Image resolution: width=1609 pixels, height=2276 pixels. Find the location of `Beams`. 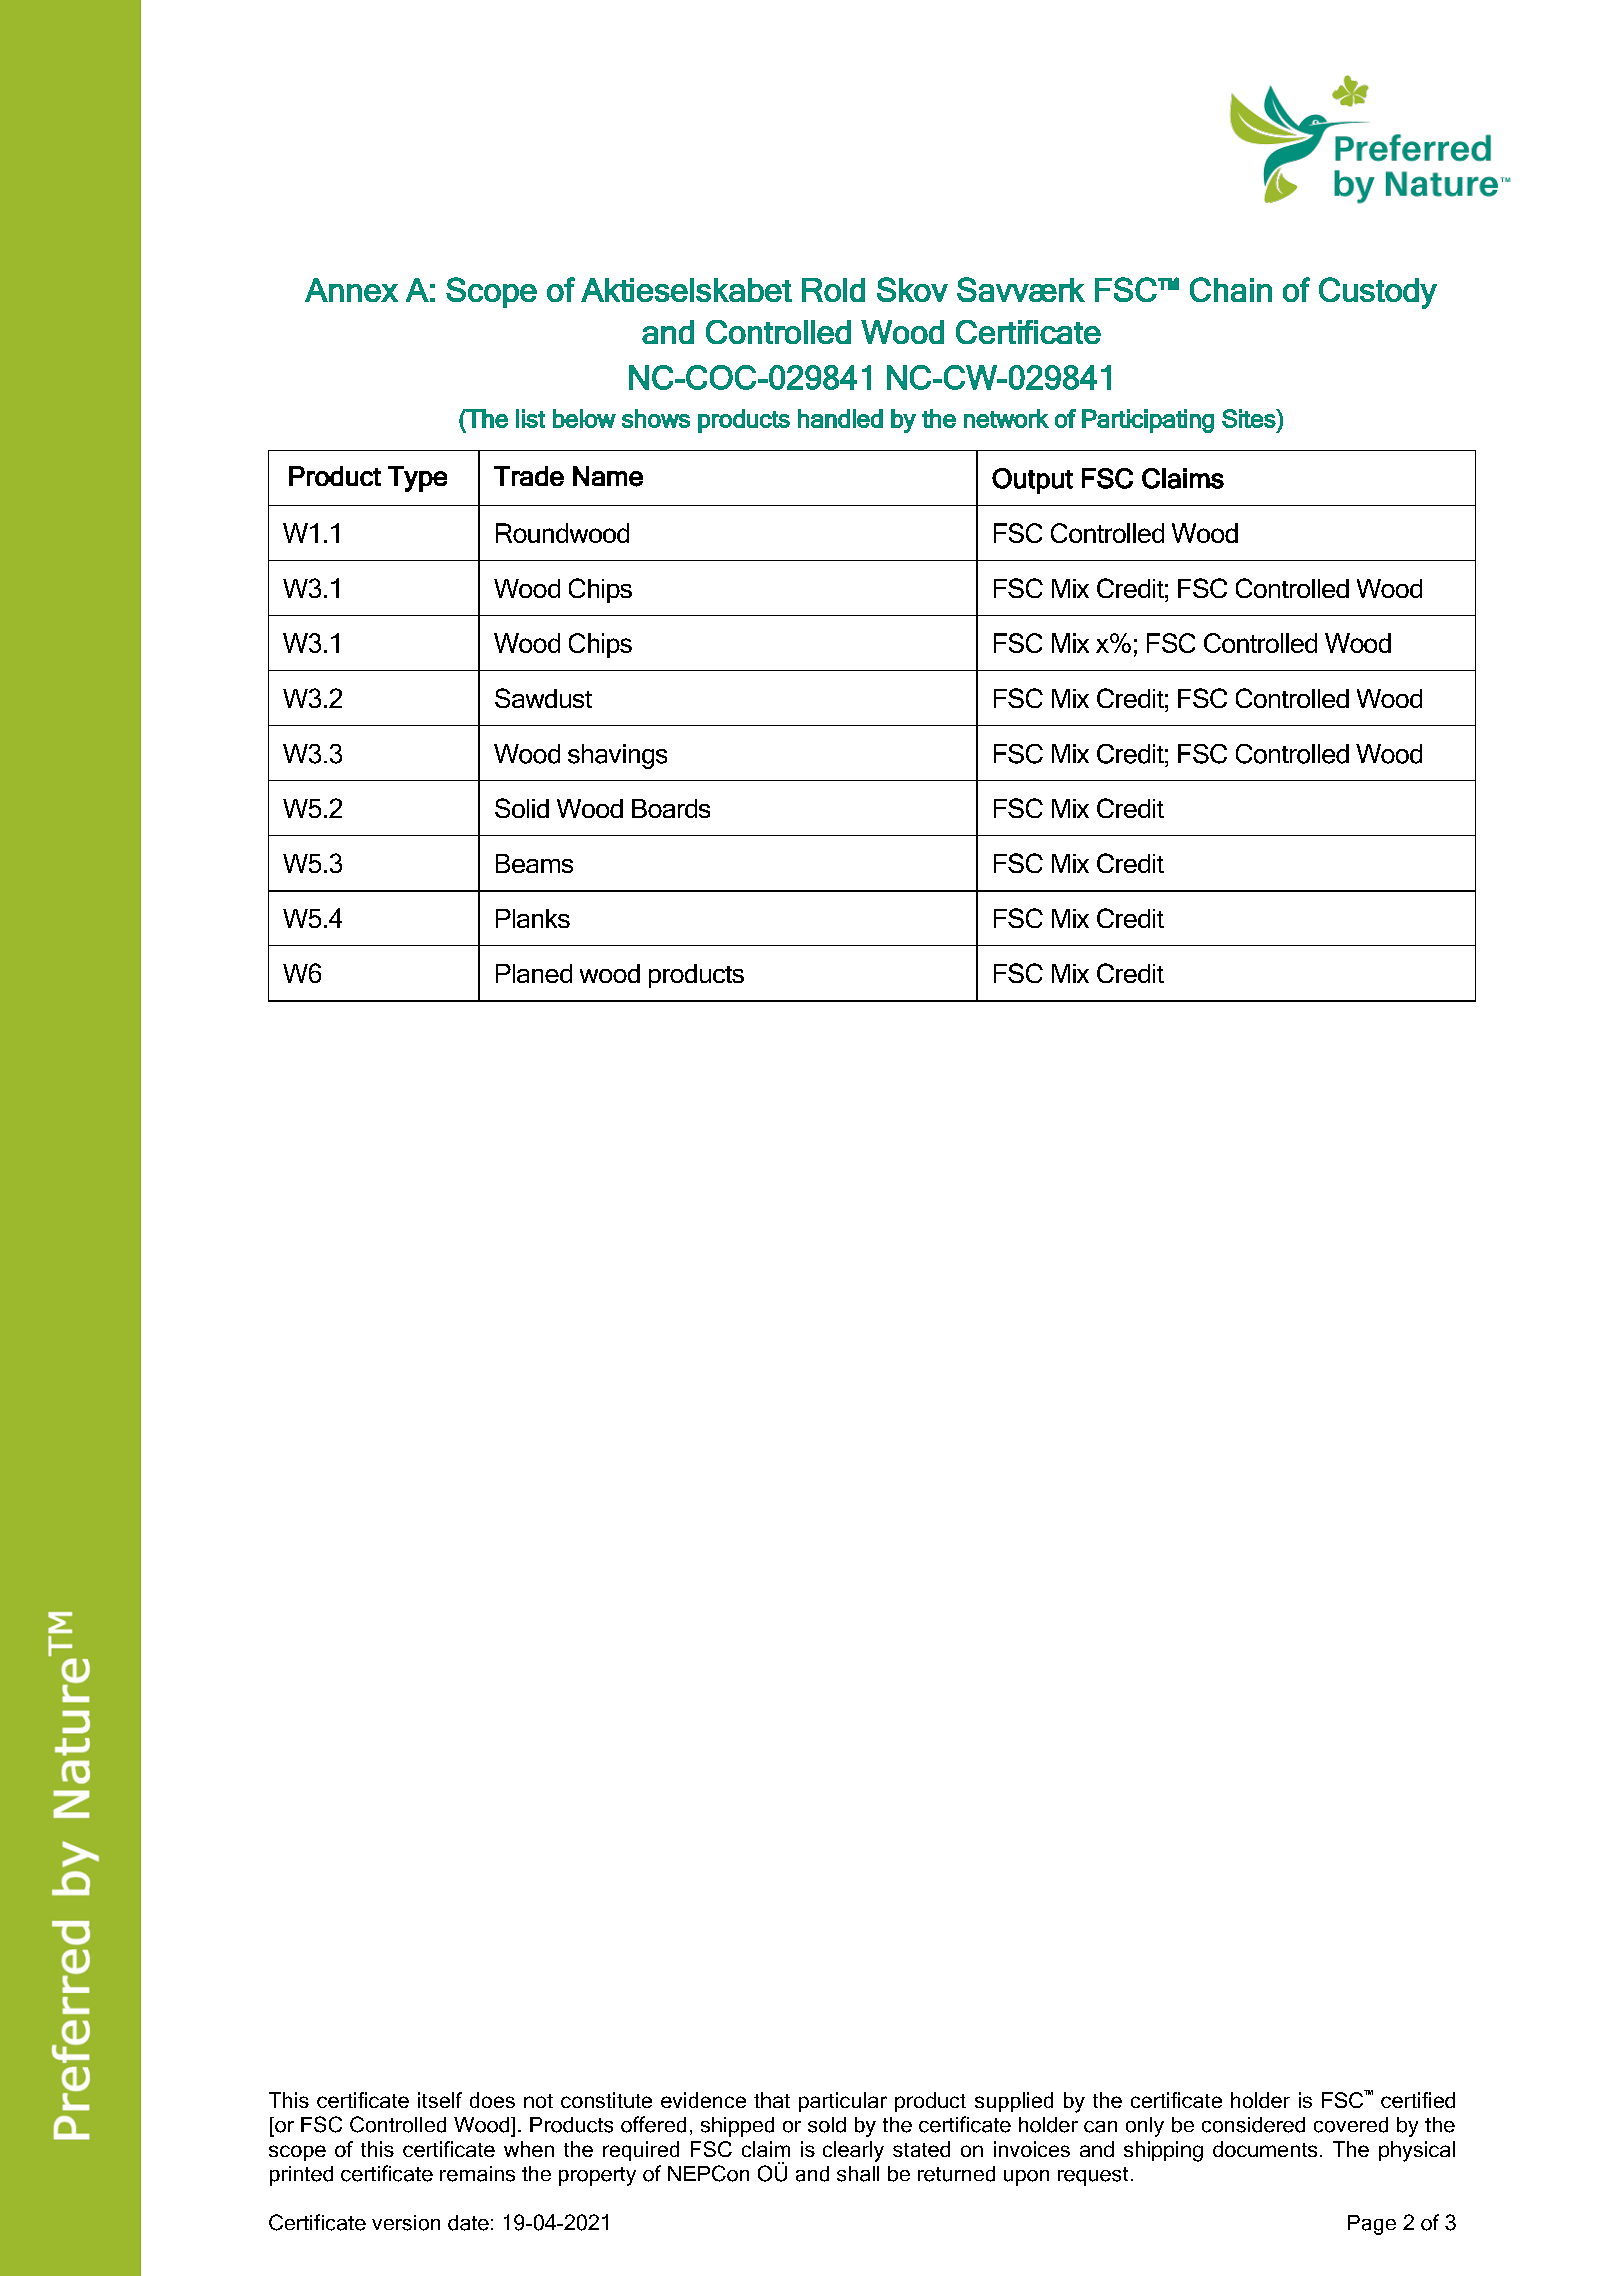

Beams is located at coordinates (534, 863).
